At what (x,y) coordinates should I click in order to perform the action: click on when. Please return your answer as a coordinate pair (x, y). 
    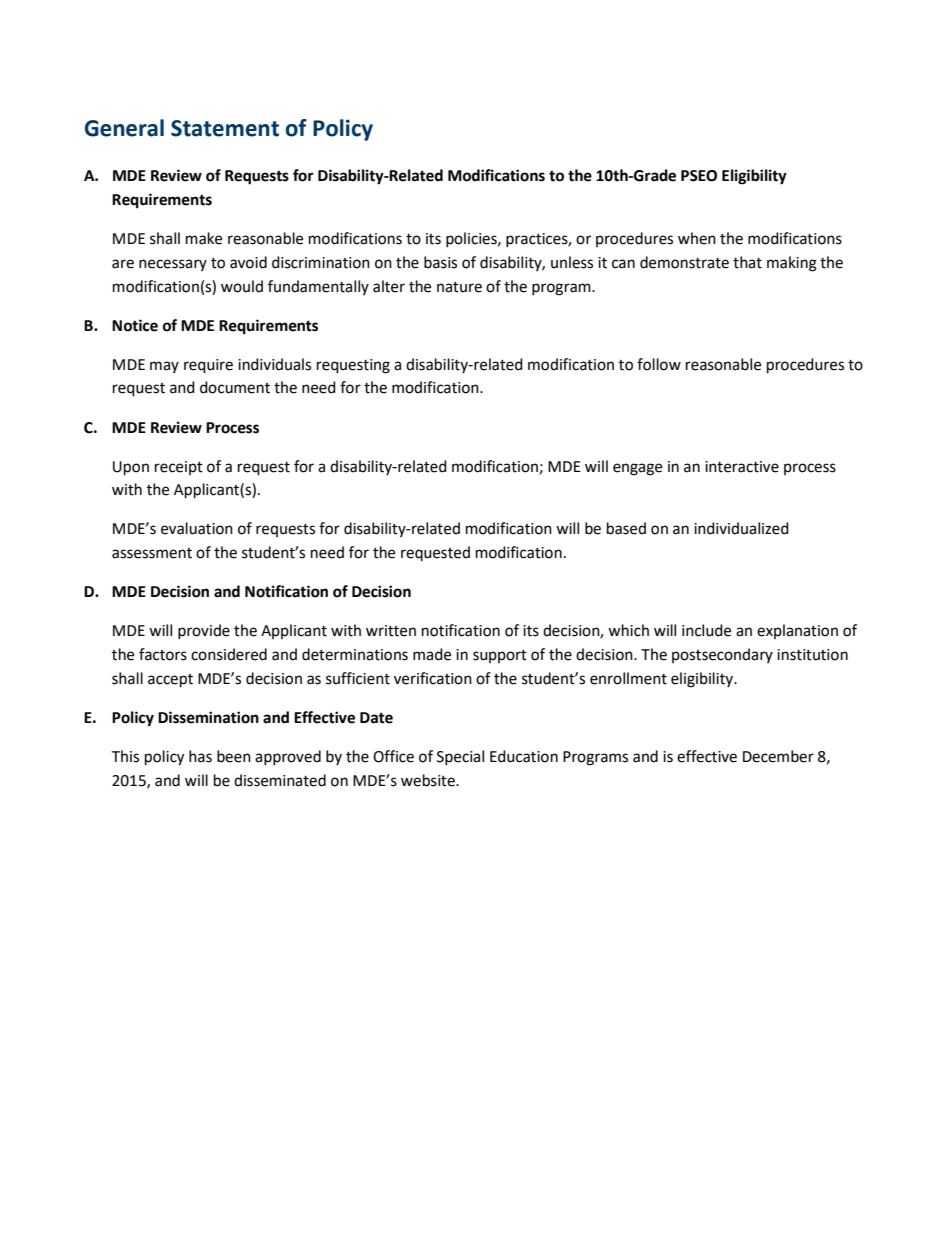
    Looking at the image, I should click on (697, 238).
